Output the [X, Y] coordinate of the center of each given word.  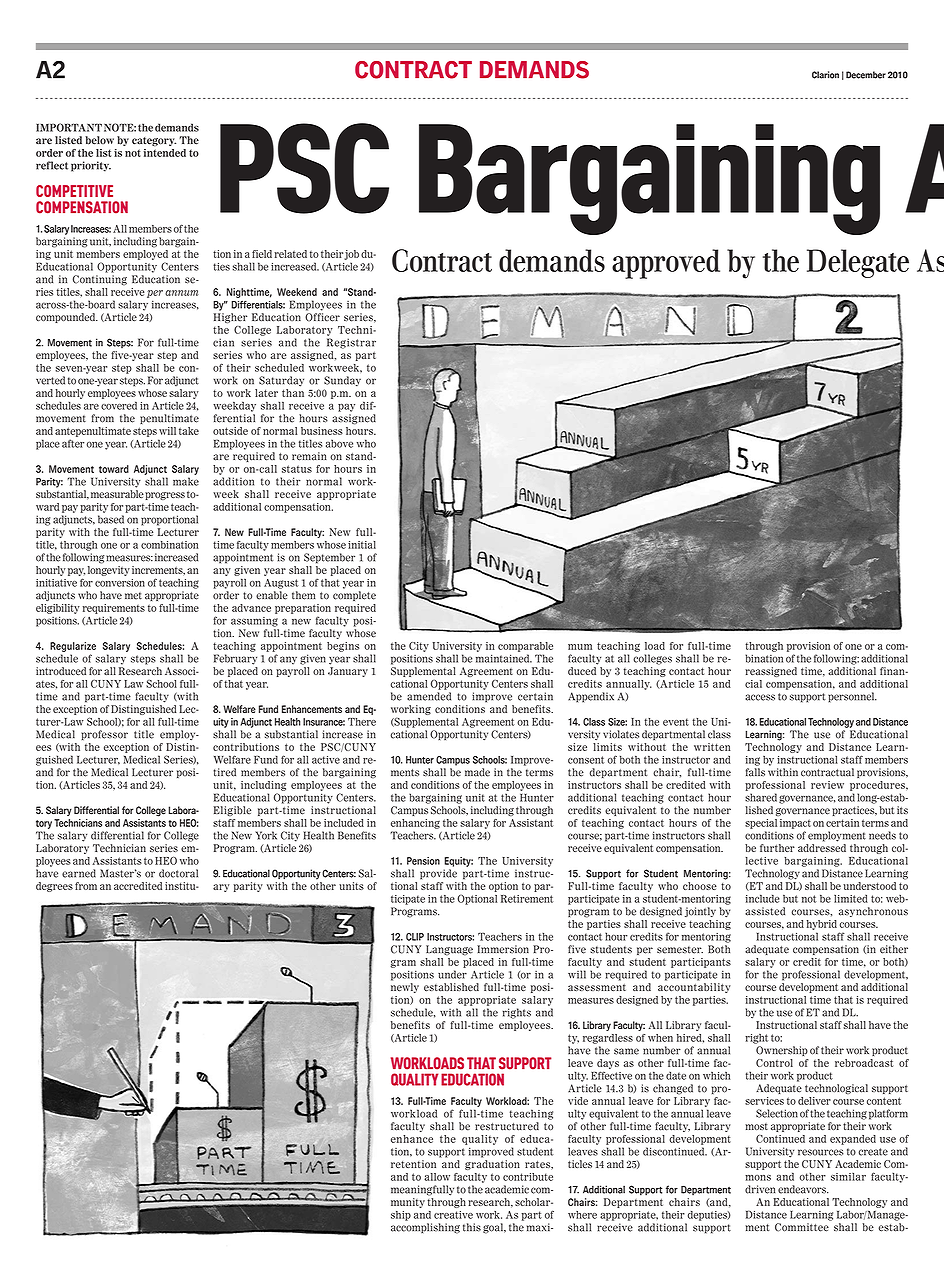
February [235, 659]
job [351, 255]
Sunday [342, 381]
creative [453, 1215]
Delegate [858, 263]
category [154, 141]
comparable [525, 647]
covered [119, 405]
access [760, 697]
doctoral [178, 873]
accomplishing [425, 1228]
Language [449, 950]
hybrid [822, 925]
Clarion [825, 75]
